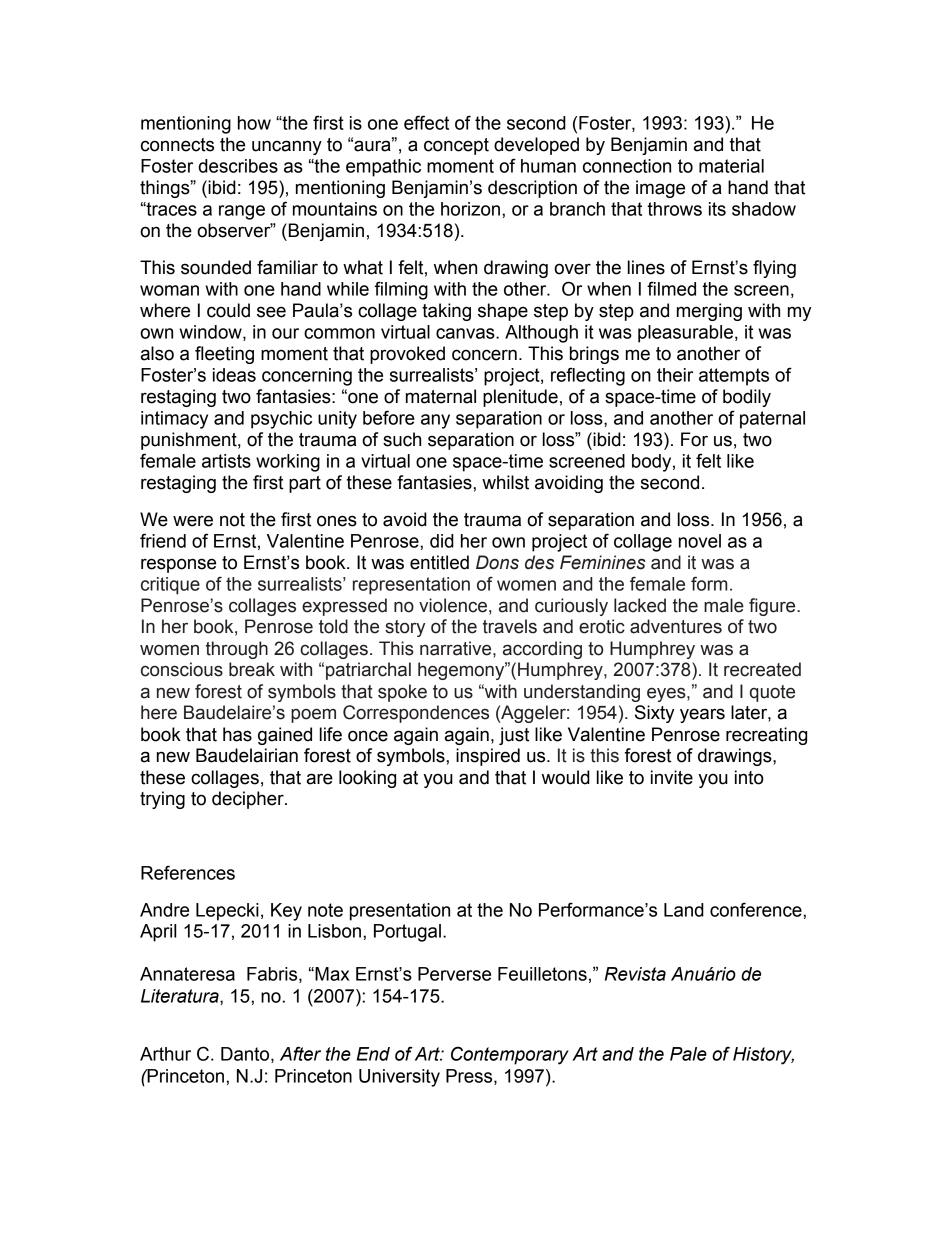 The image size is (952, 1233). What do you see at coordinates (702, 715) in the document?
I see `years` at bounding box center [702, 715].
